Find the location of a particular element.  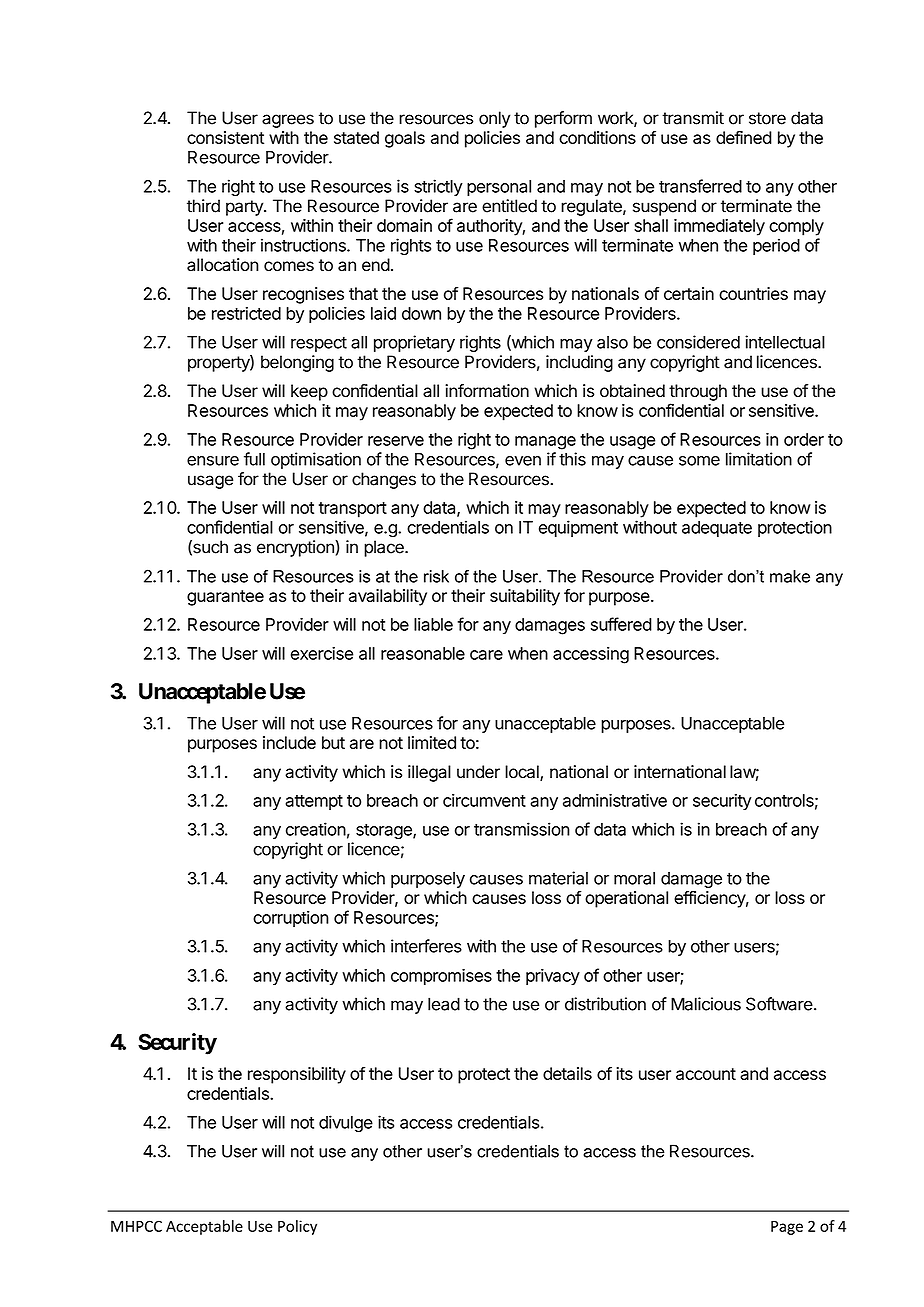

full is located at coordinates (254, 459).
